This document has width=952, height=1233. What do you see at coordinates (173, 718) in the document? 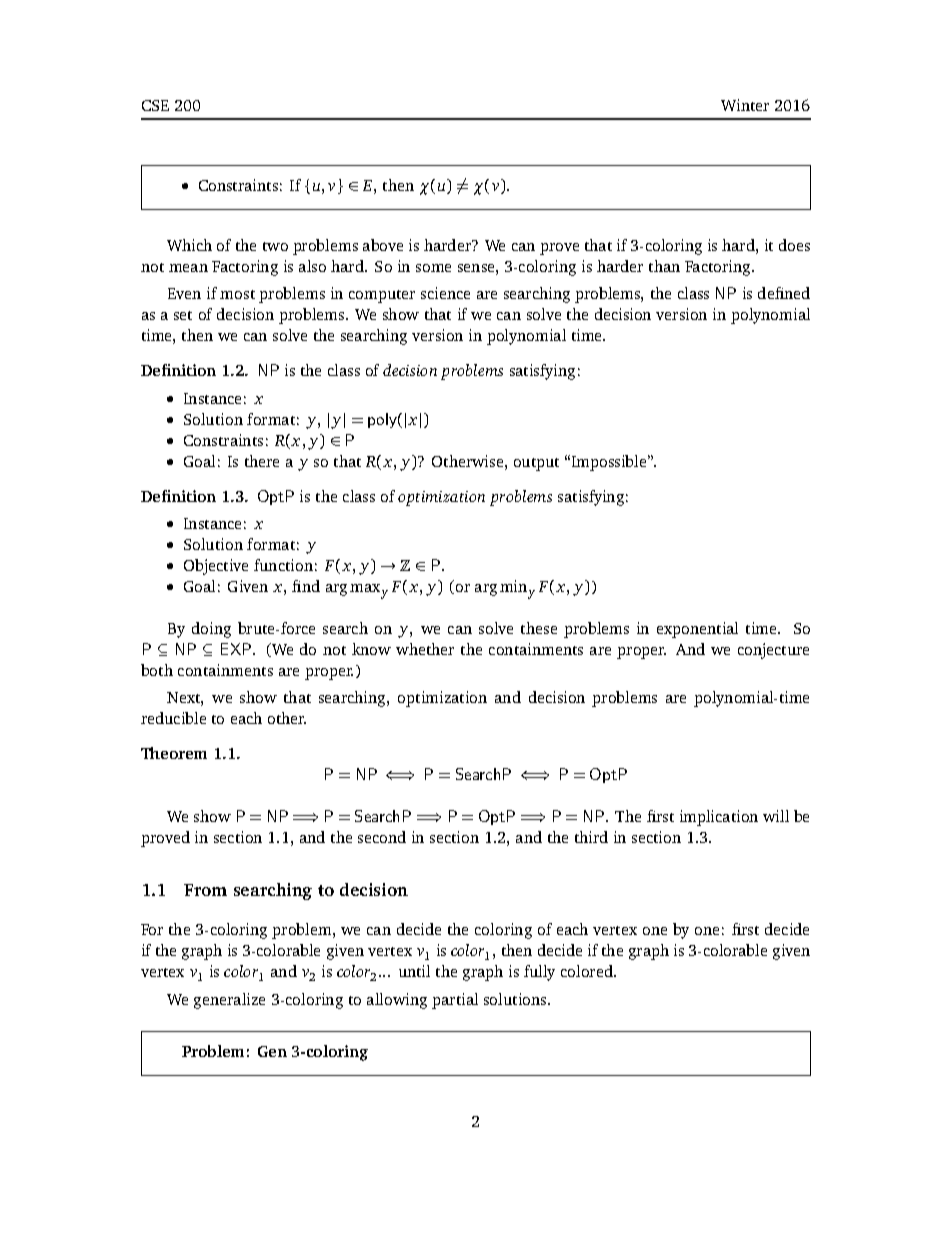
I see `reducible` at bounding box center [173, 718].
